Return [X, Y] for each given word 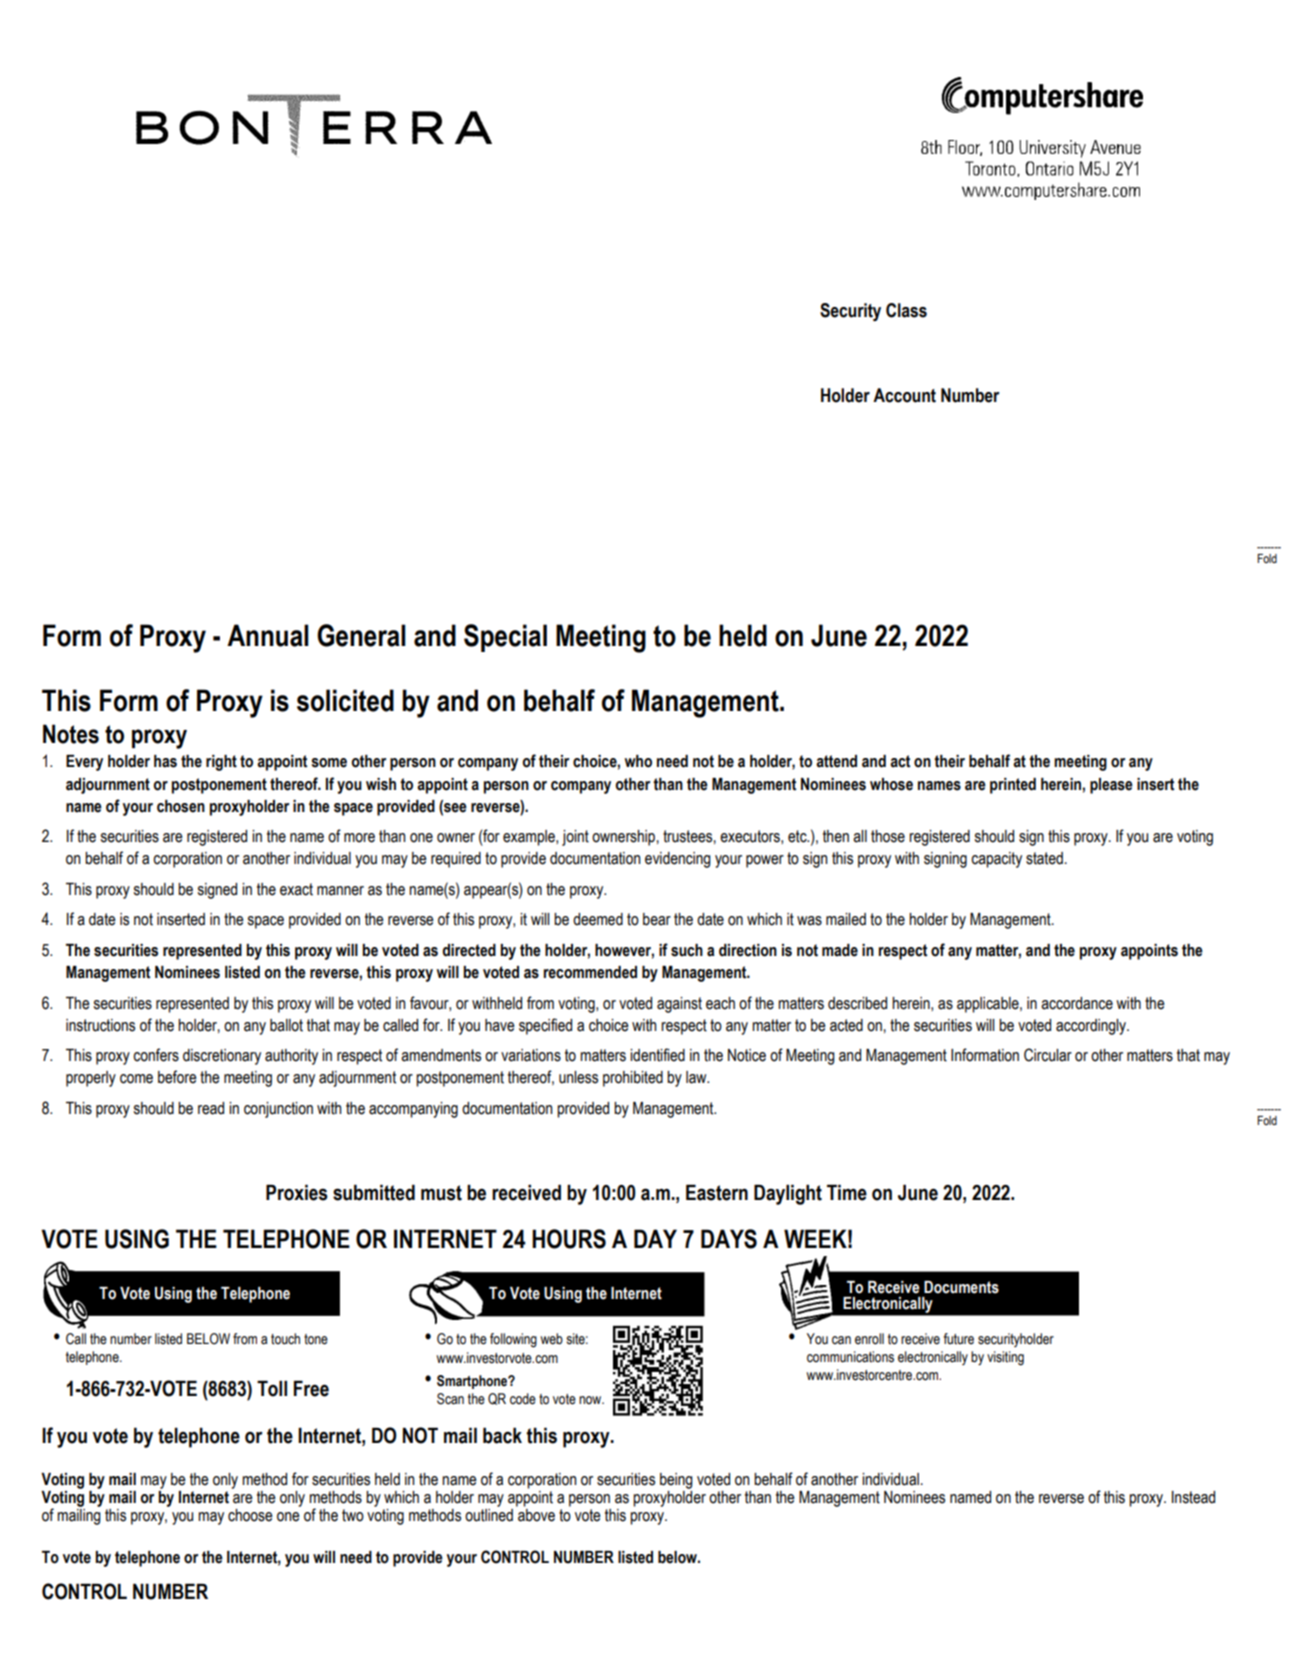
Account [904, 395]
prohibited [633, 1079]
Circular [1048, 1055]
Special [505, 638]
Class [906, 310]
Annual [268, 635]
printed [1013, 786]
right [221, 763]
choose [250, 1515]
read [211, 1108]
